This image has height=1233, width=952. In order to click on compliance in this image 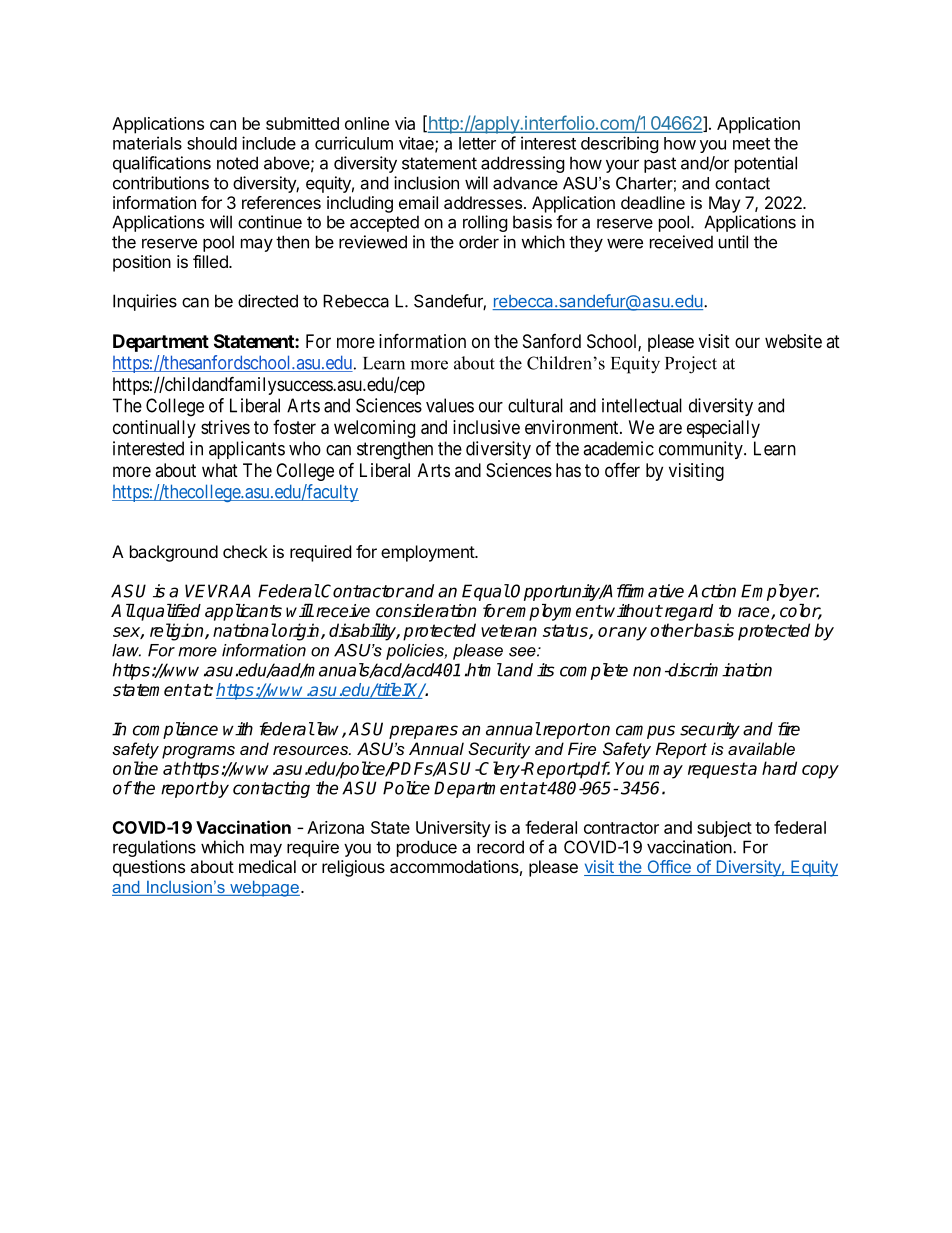, I will do `click(175, 730)`.
